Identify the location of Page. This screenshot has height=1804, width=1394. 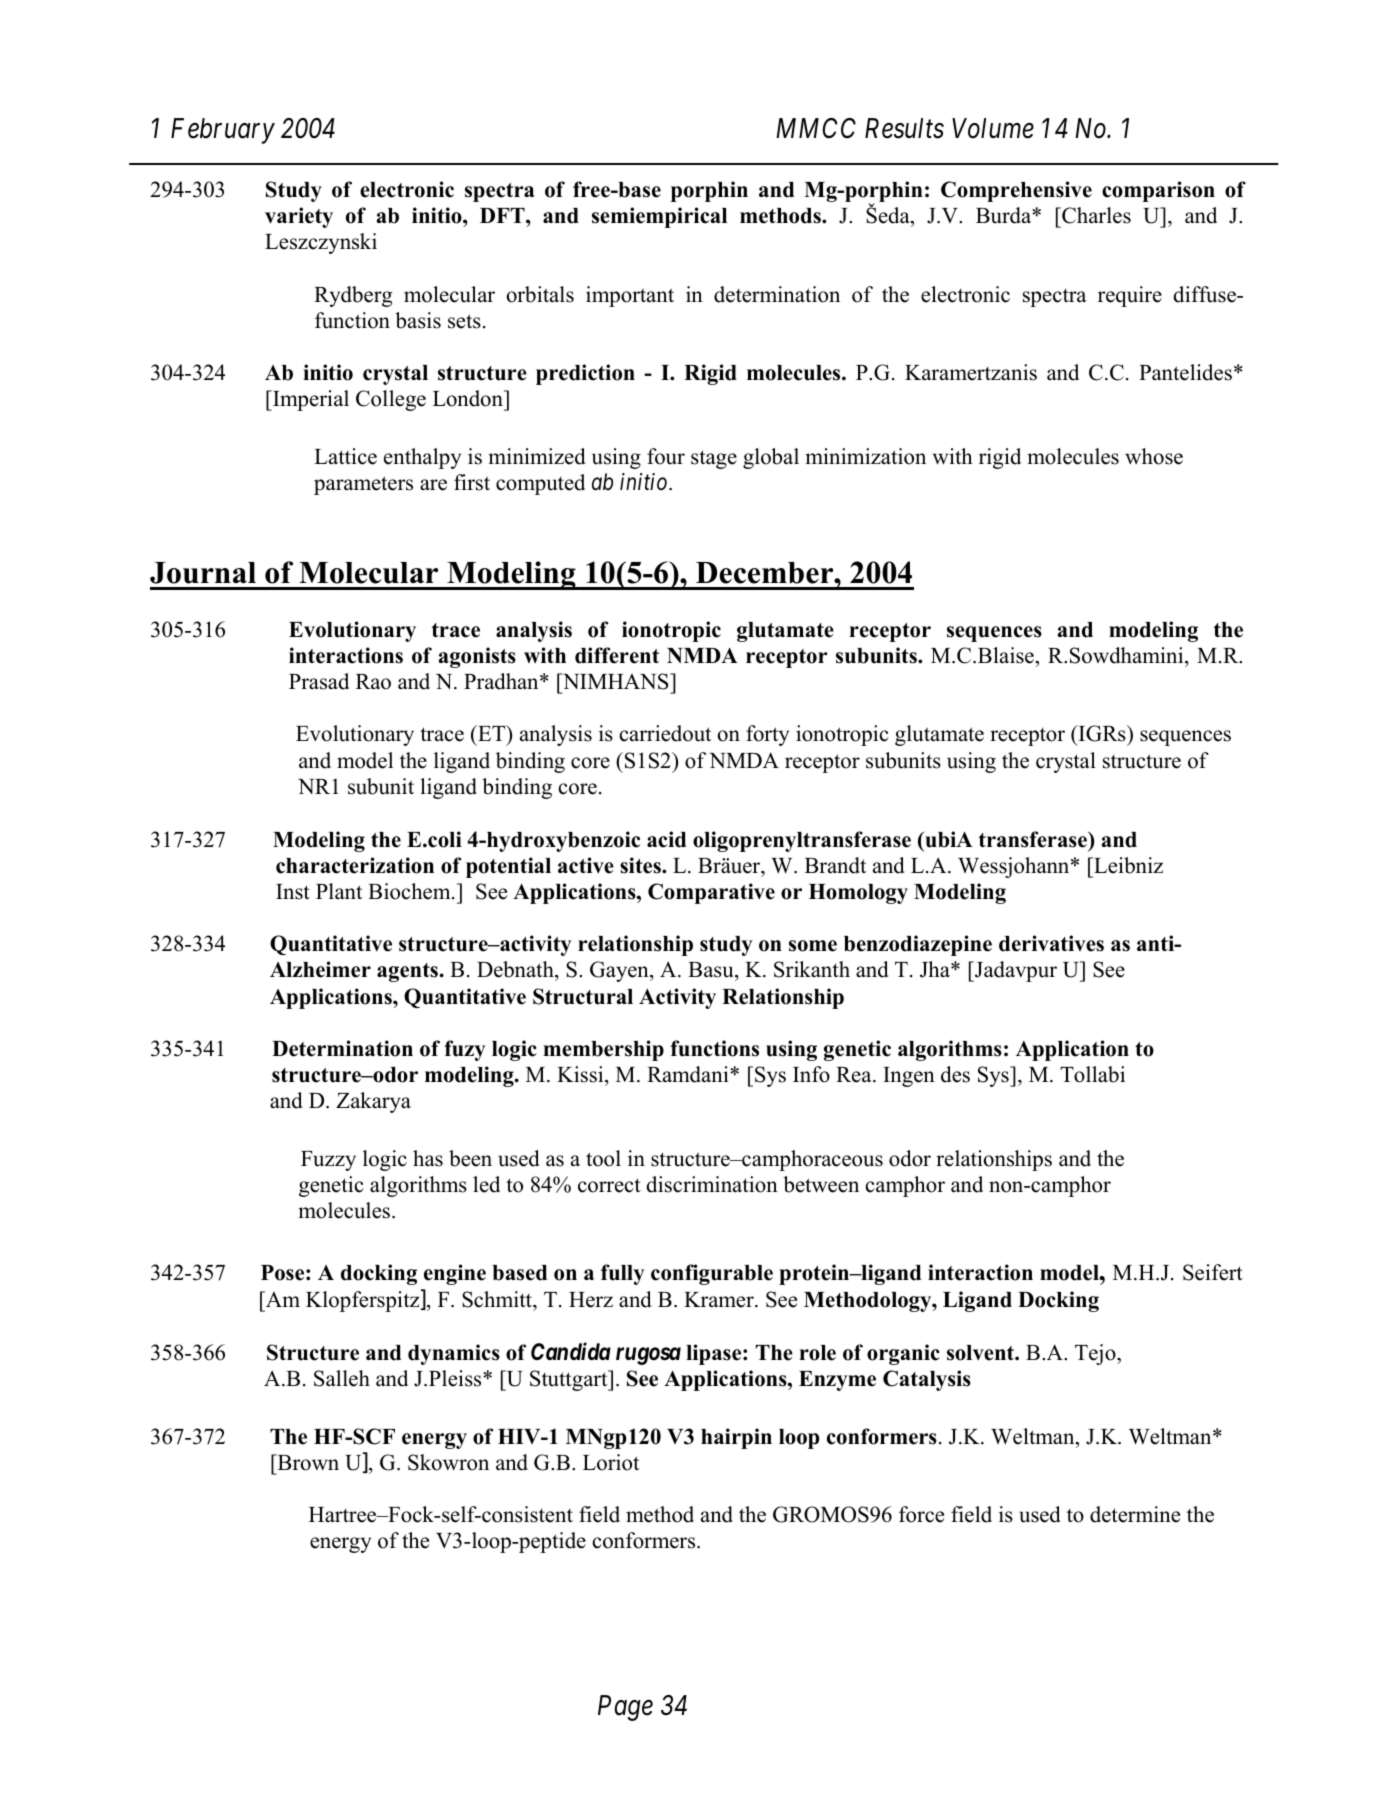
(625, 1708).
